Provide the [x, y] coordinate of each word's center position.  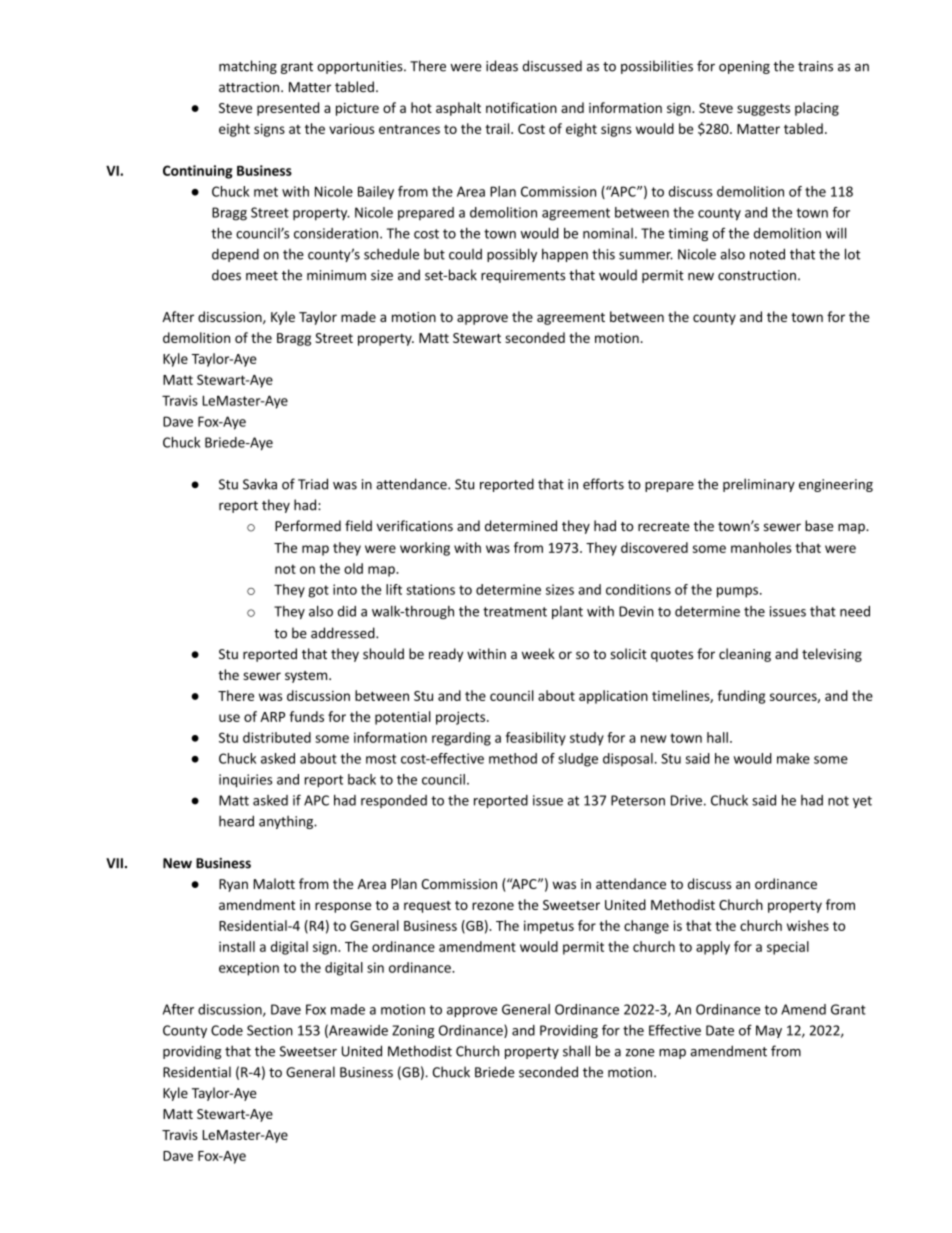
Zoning [413, 1031]
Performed [308, 526]
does [226, 275]
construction [757, 275]
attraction [250, 87]
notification [521, 107]
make [793, 758]
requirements [523, 276]
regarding [461, 739]
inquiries [245, 781]
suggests [763, 110]
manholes [761, 547]
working [425, 549]
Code [227, 1030]
